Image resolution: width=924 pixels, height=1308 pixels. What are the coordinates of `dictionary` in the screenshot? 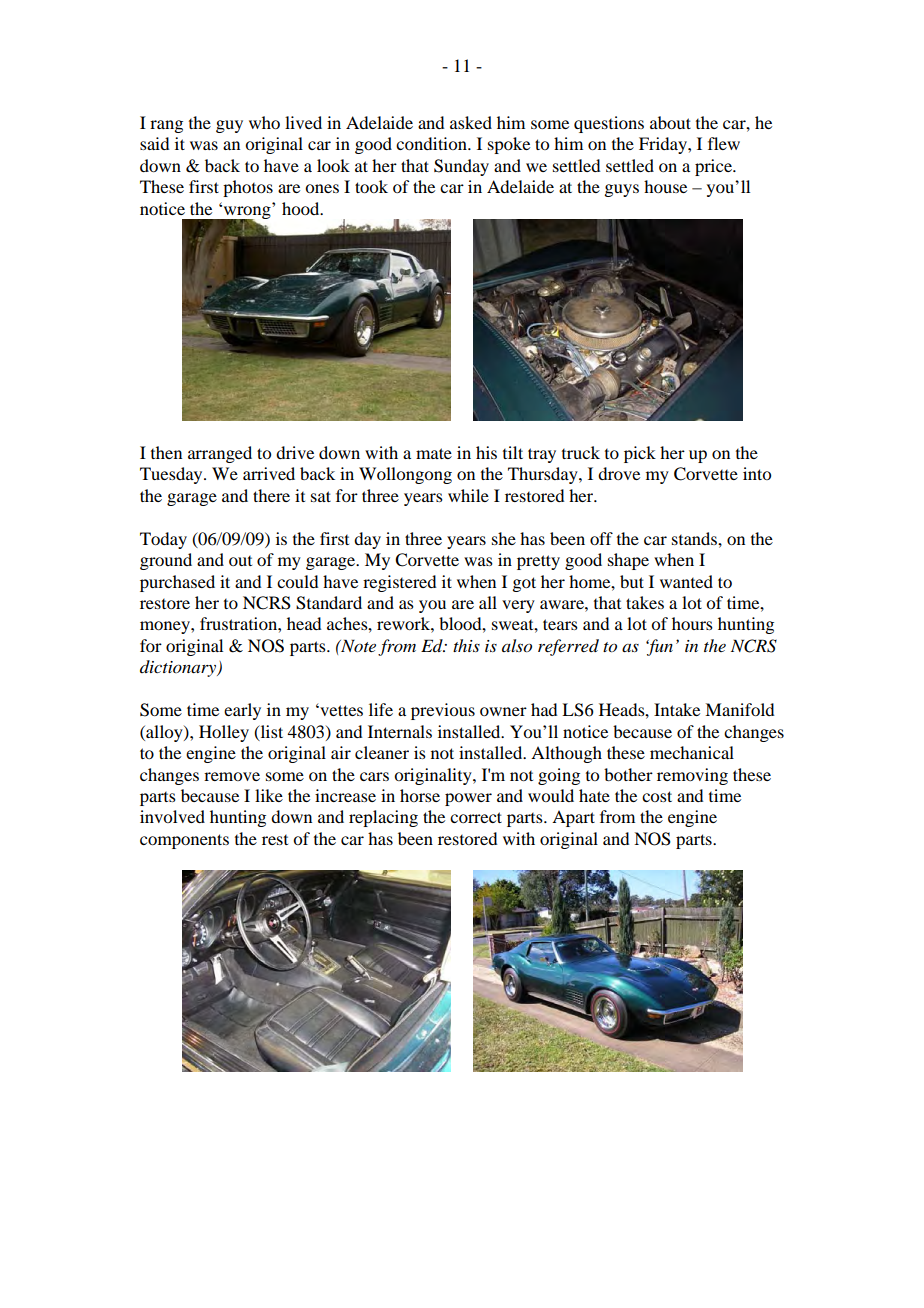 It's located at (179, 668).
